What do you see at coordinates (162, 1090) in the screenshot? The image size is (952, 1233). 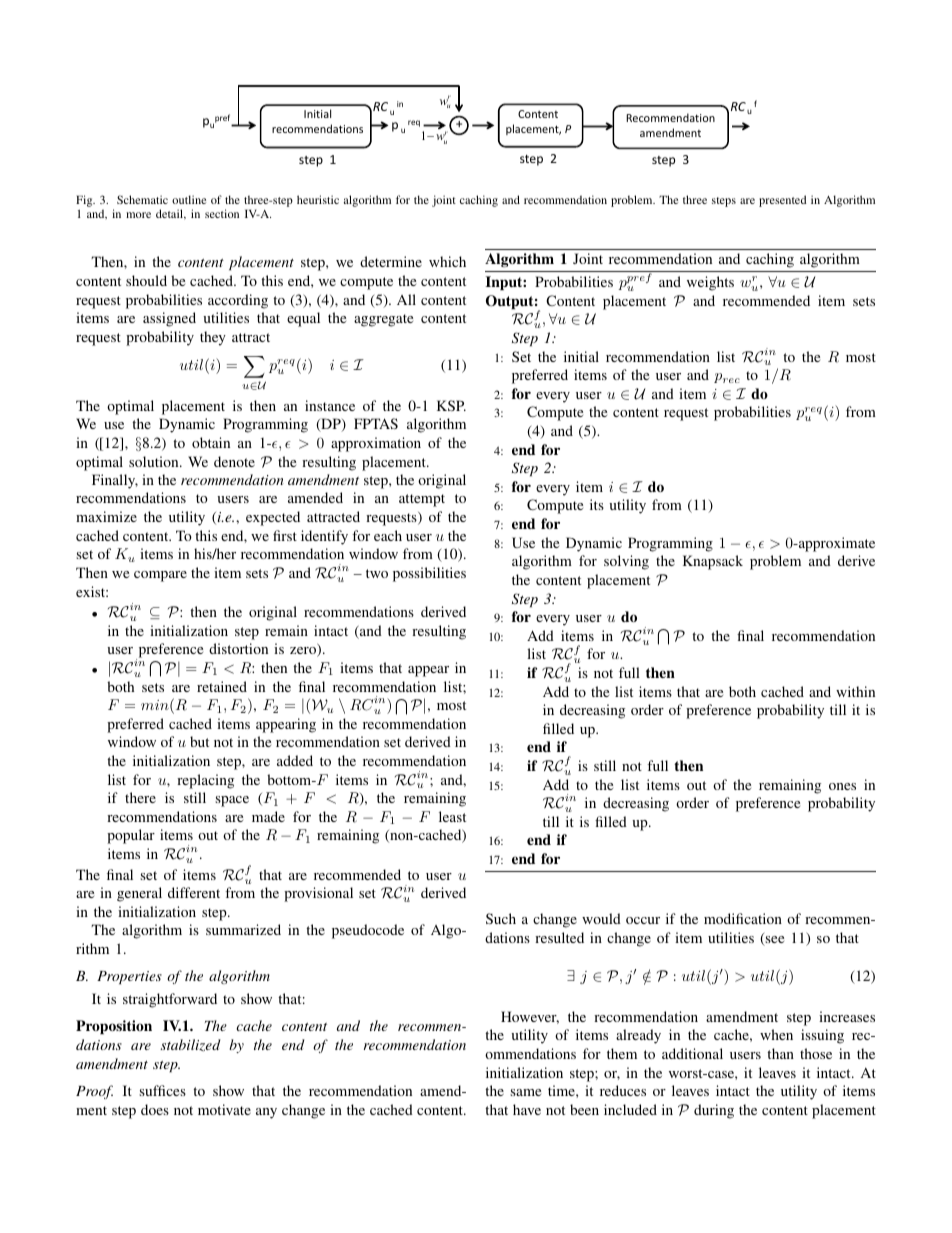 I see `suffices` at bounding box center [162, 1090].
